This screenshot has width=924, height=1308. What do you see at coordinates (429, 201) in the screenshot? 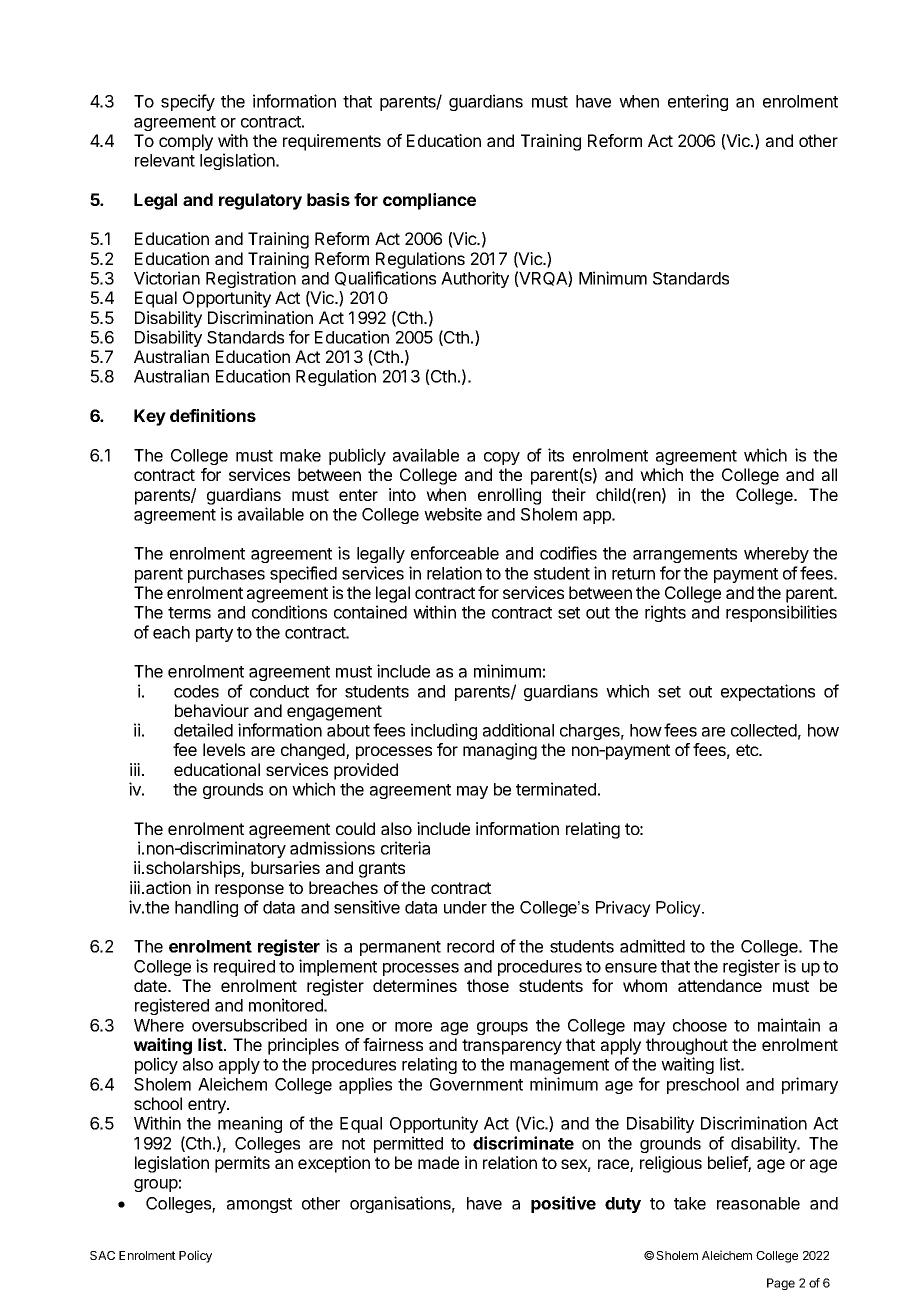
I see `compliance` at bounding box center [429, 201].
